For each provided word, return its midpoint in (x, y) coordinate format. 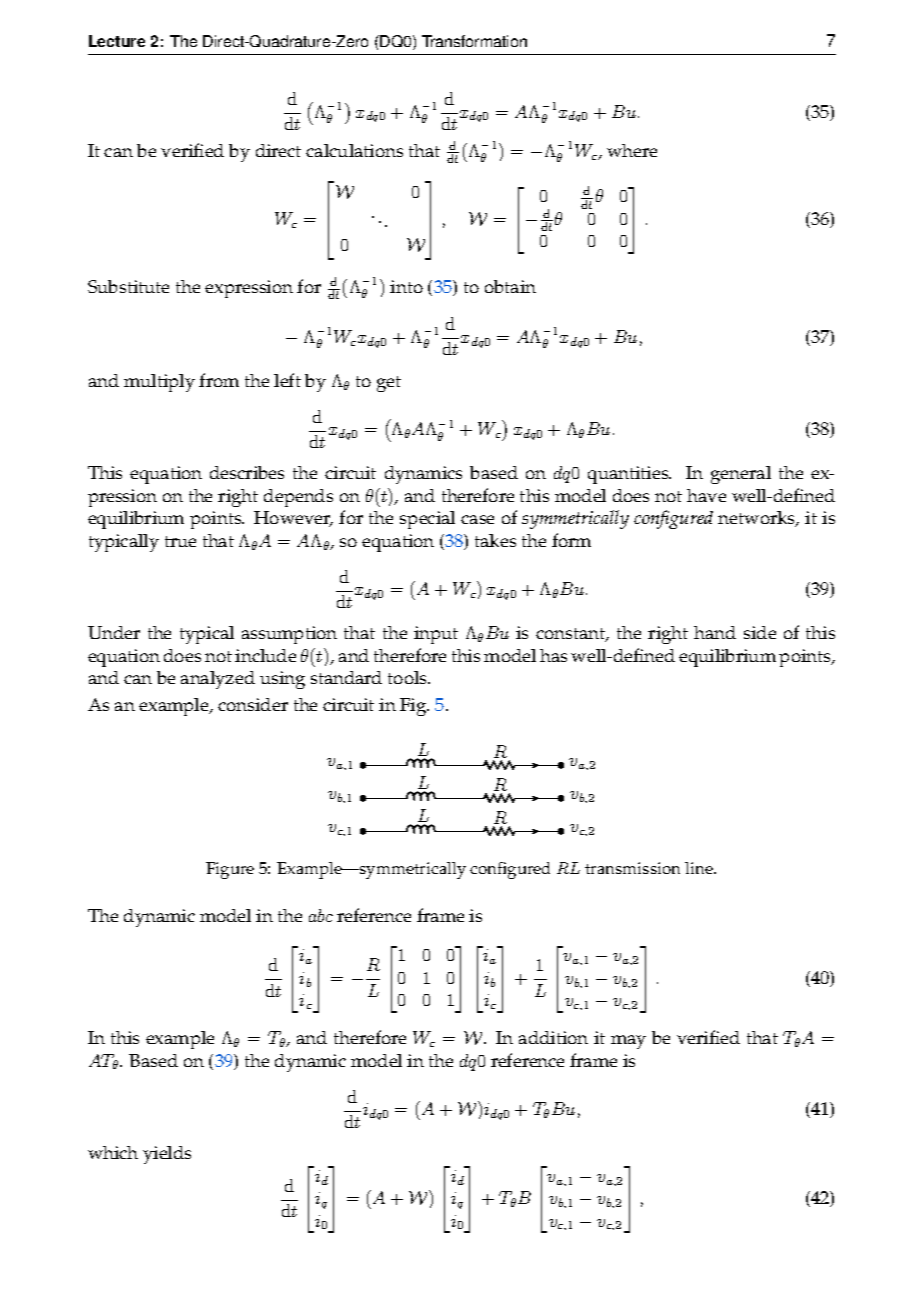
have (706, 495)
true (180, 541)
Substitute (128, 286)
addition (553, 1037)
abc (321, 915)
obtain (510, 286)
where (632, 150)
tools (408, 677)
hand (715, 632)
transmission (632, 868)
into (406, 286)
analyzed (218, 680)
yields (167, 1155)
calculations (354, 150)
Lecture (117, 41)
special (427, 520)
